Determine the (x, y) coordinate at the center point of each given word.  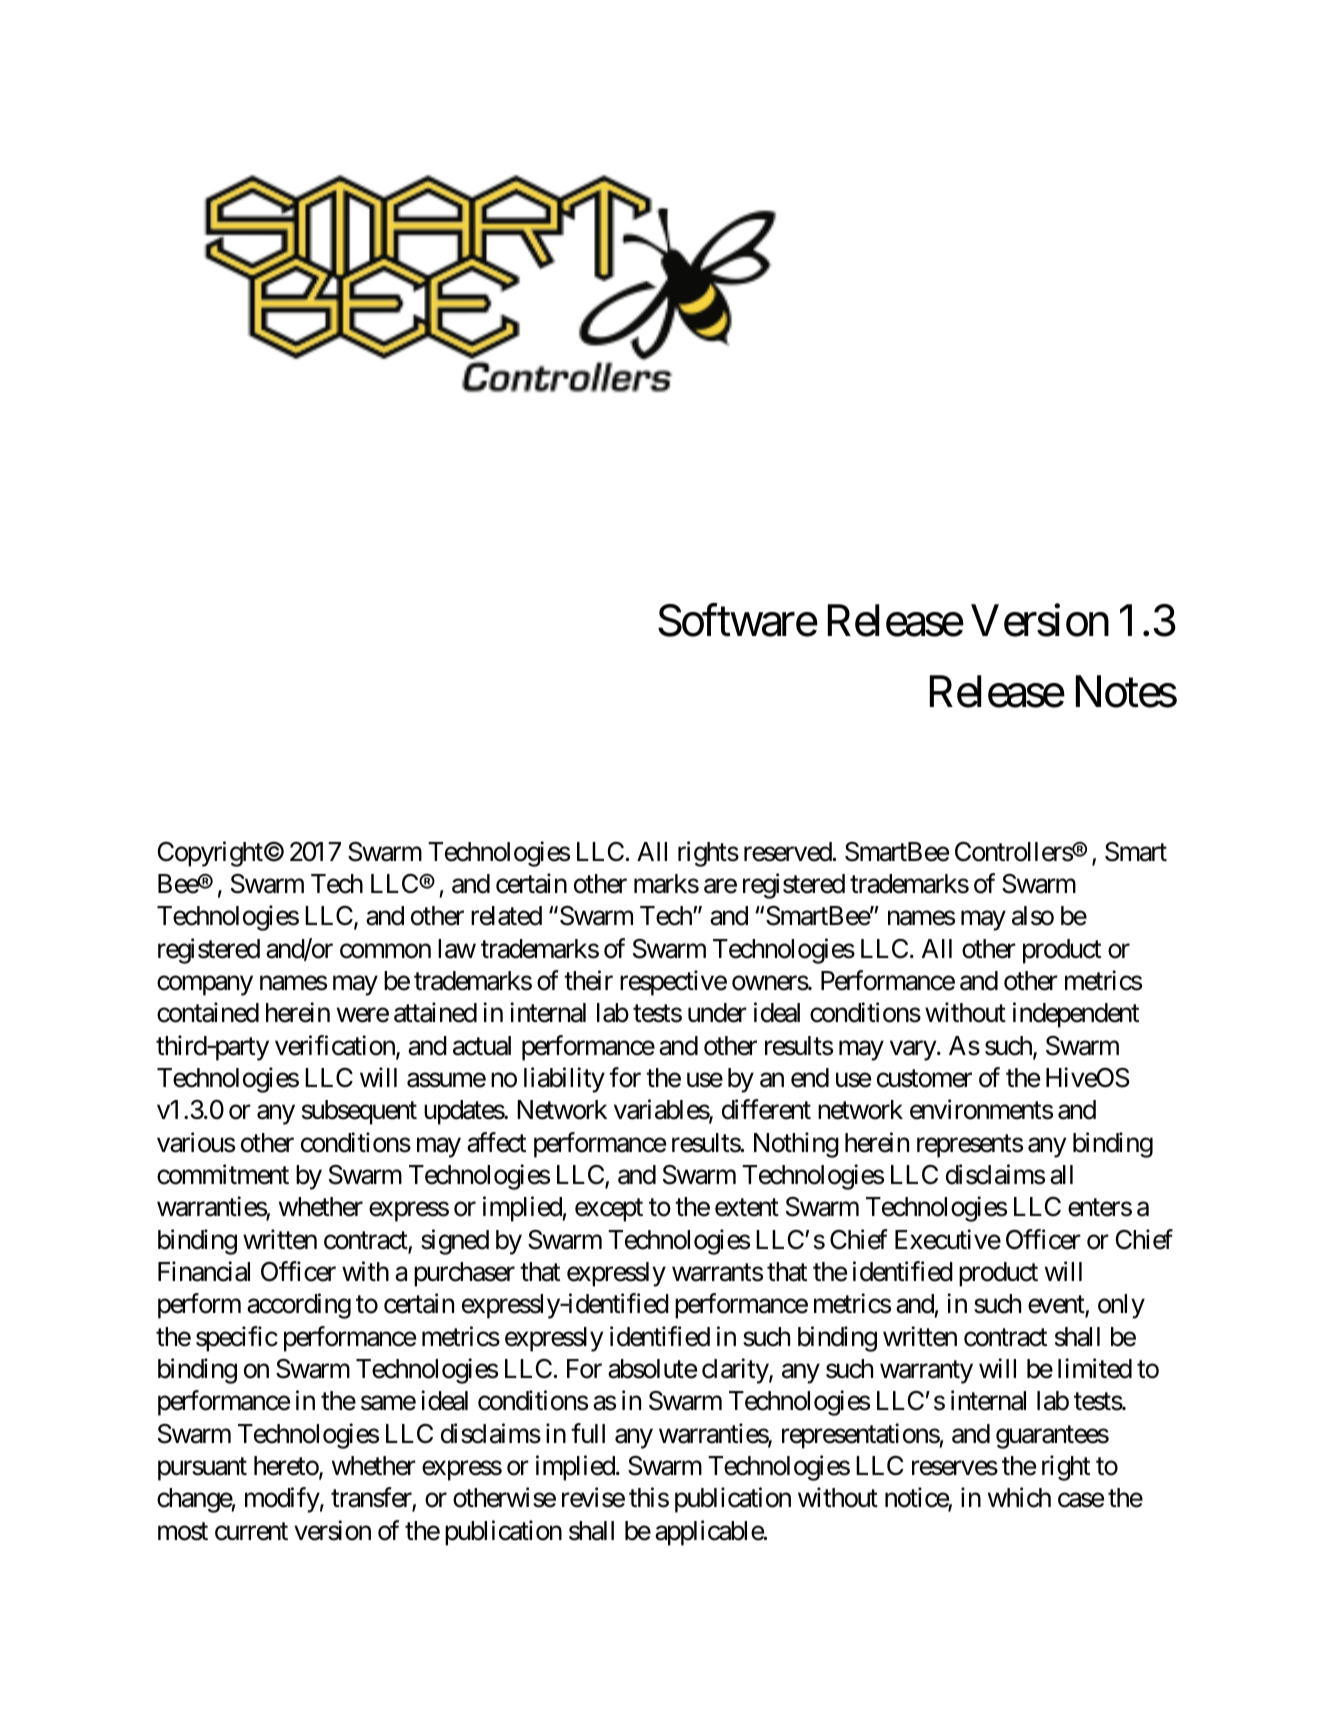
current (251, 1532)
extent (747, 1208)
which (1019, 1498)
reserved (788, 852)
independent (1076, 1015)
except (609, 1210)
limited (1095, 1368)
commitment (223, 1174)
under (717, 1013)
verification (336, 1046)
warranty (926, 1372)
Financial (204, 1271)
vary (914, 1051)
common (385, 951)
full (588, 1433)
